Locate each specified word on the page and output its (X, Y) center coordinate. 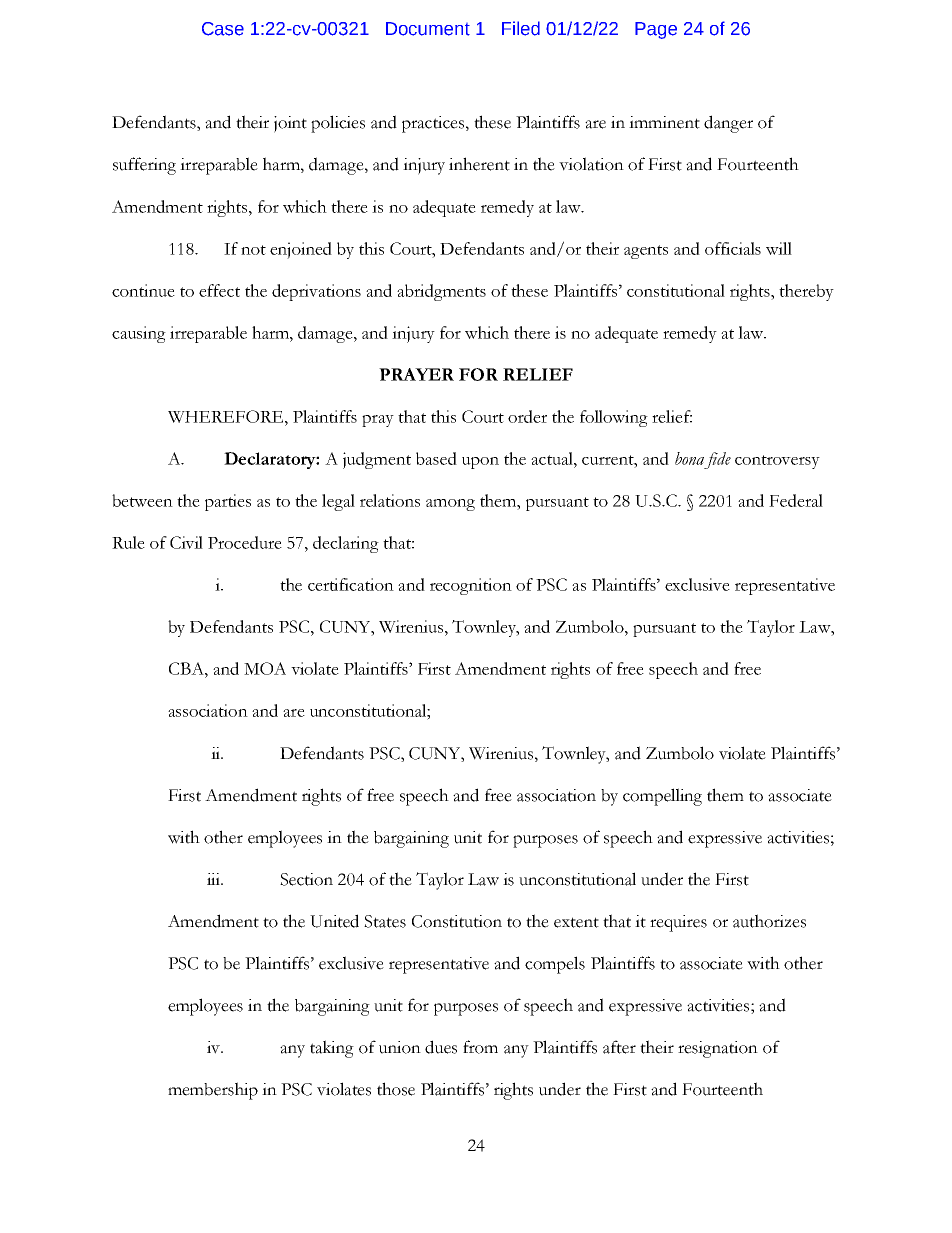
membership (213, 1091)
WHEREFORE (227, 416)
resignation (718, 1049)
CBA (187, 668)
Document (428, 29)
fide (717, 460)
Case (223, 29)
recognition (471, 586)
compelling (662, 797)
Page (656, 30)
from (480, 1047)
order (527, 416)
